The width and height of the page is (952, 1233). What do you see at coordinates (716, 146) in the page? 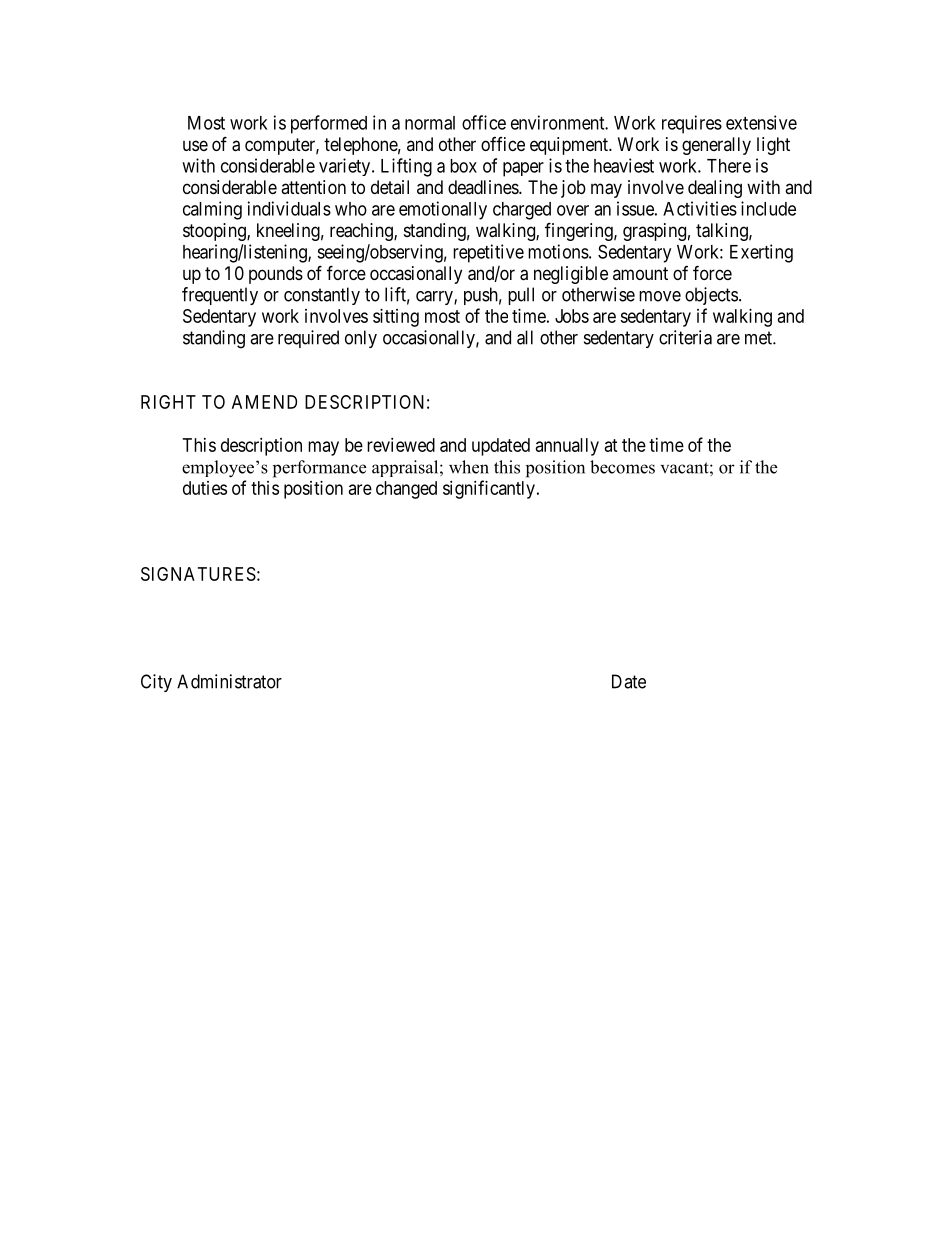
I see `generally` at bounding box center [716, 146].
